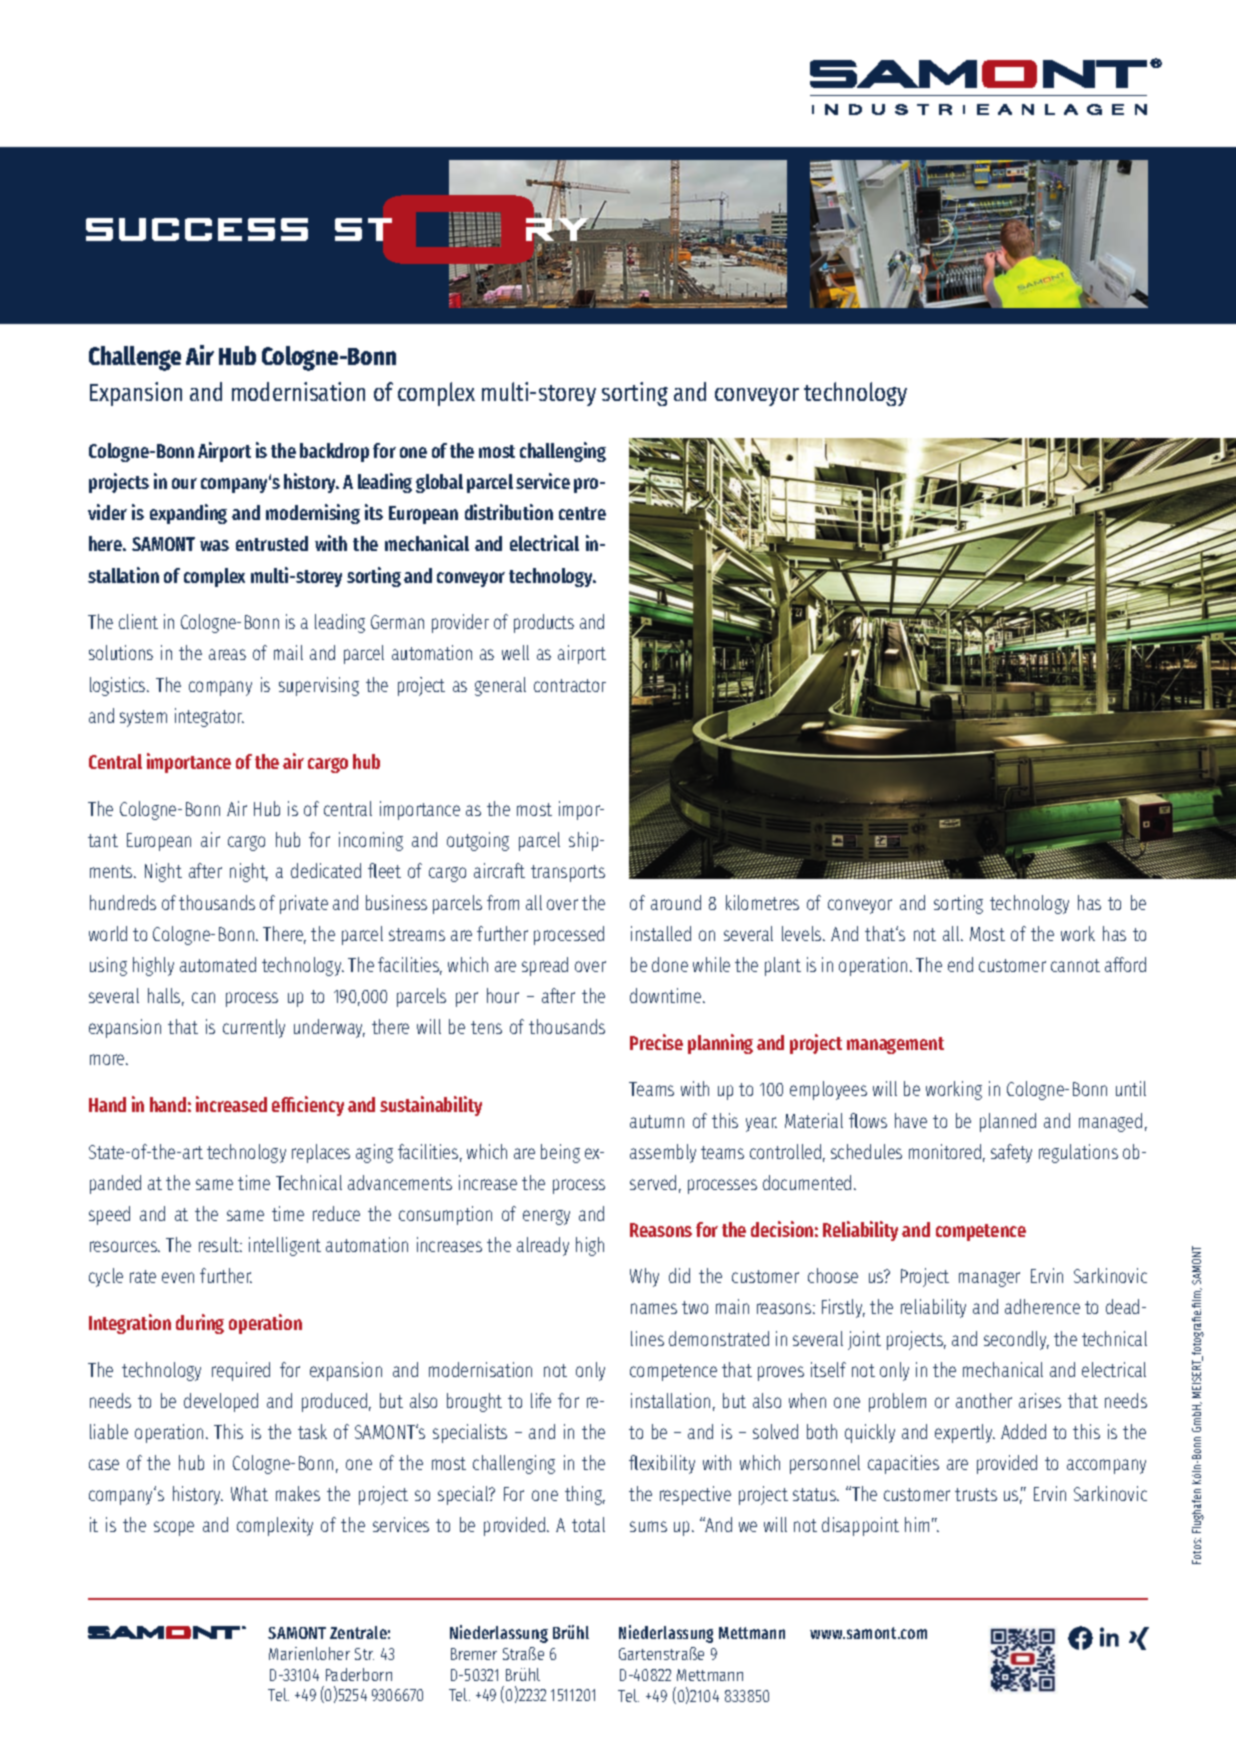 The image size is (1236, 1748). I want to click on Paderborn, so click(359, 1674).
